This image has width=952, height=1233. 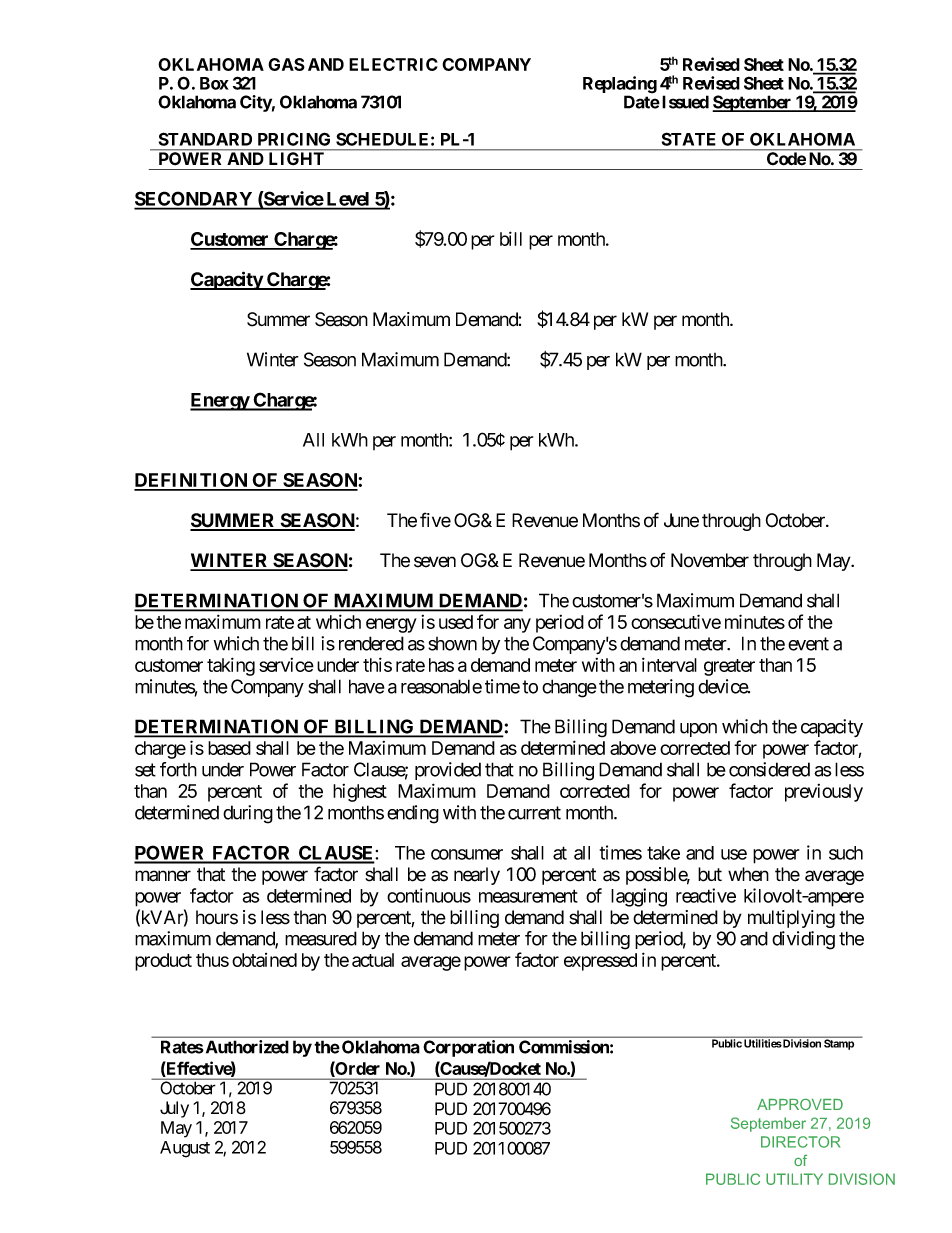 What do you see at coordinates (192, 481) in the image?
I see `DEFINITION` at bounding box center [192, 481].
